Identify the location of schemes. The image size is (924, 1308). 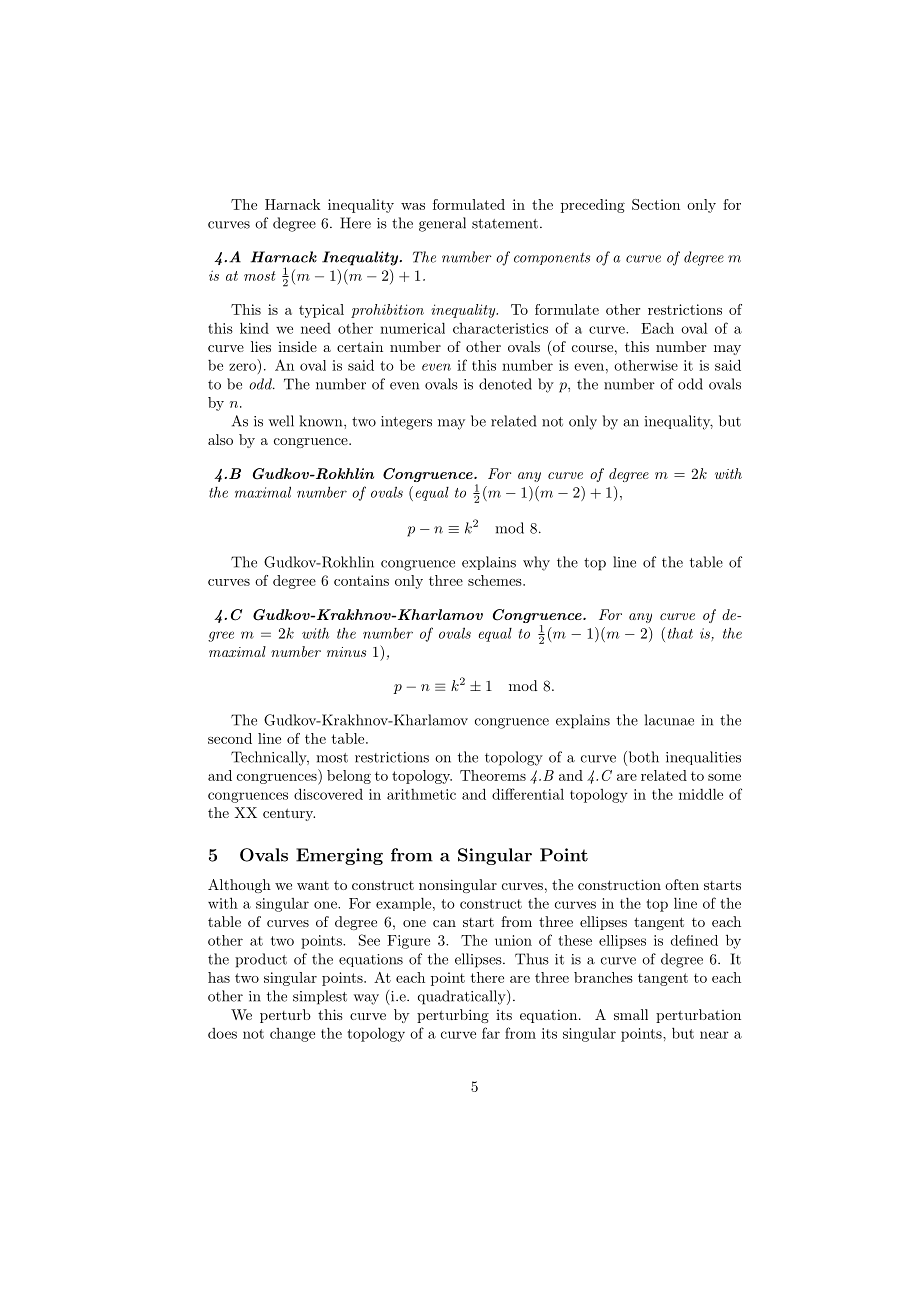
(496, 580).
